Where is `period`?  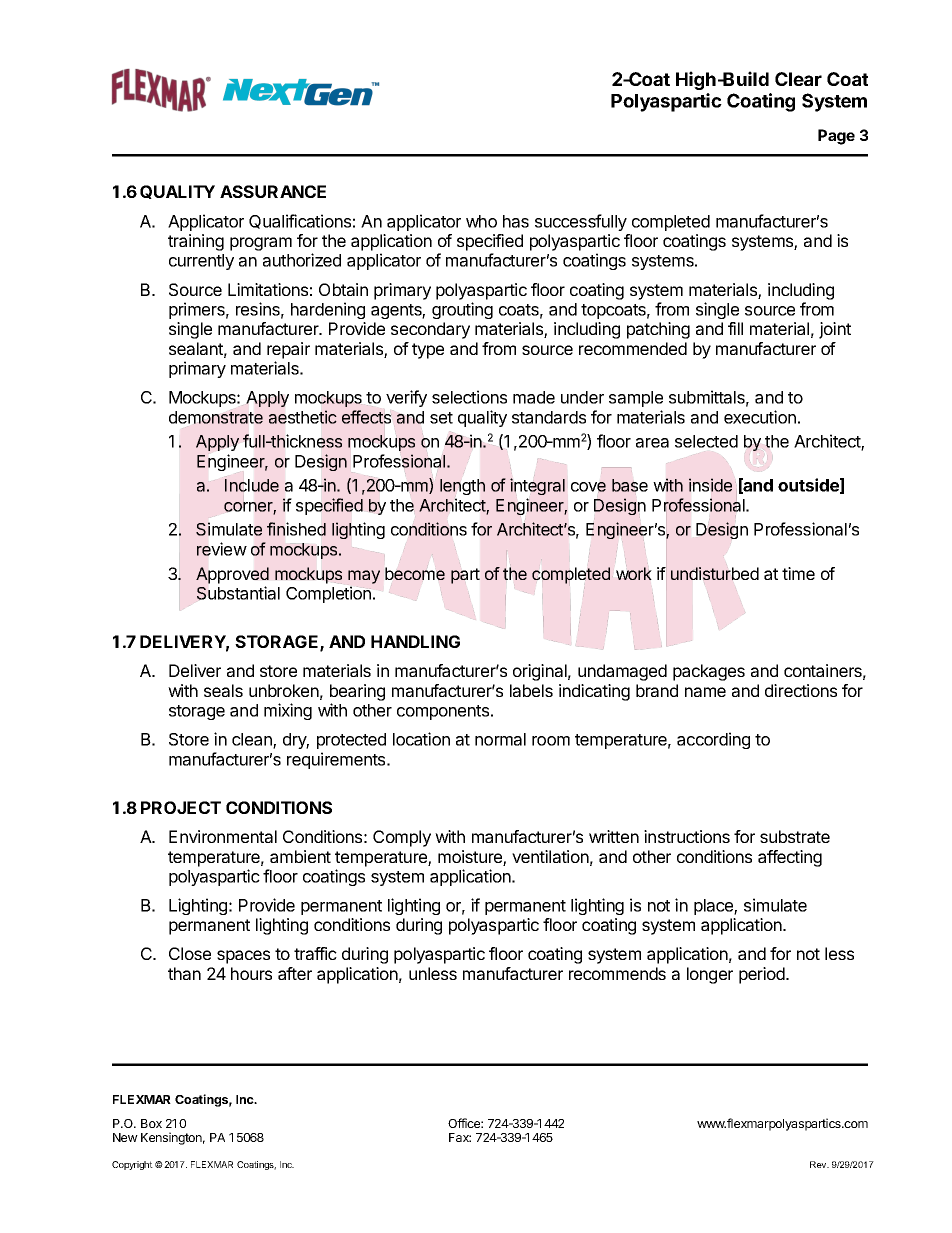 period is located at coordinates (763, 975).
